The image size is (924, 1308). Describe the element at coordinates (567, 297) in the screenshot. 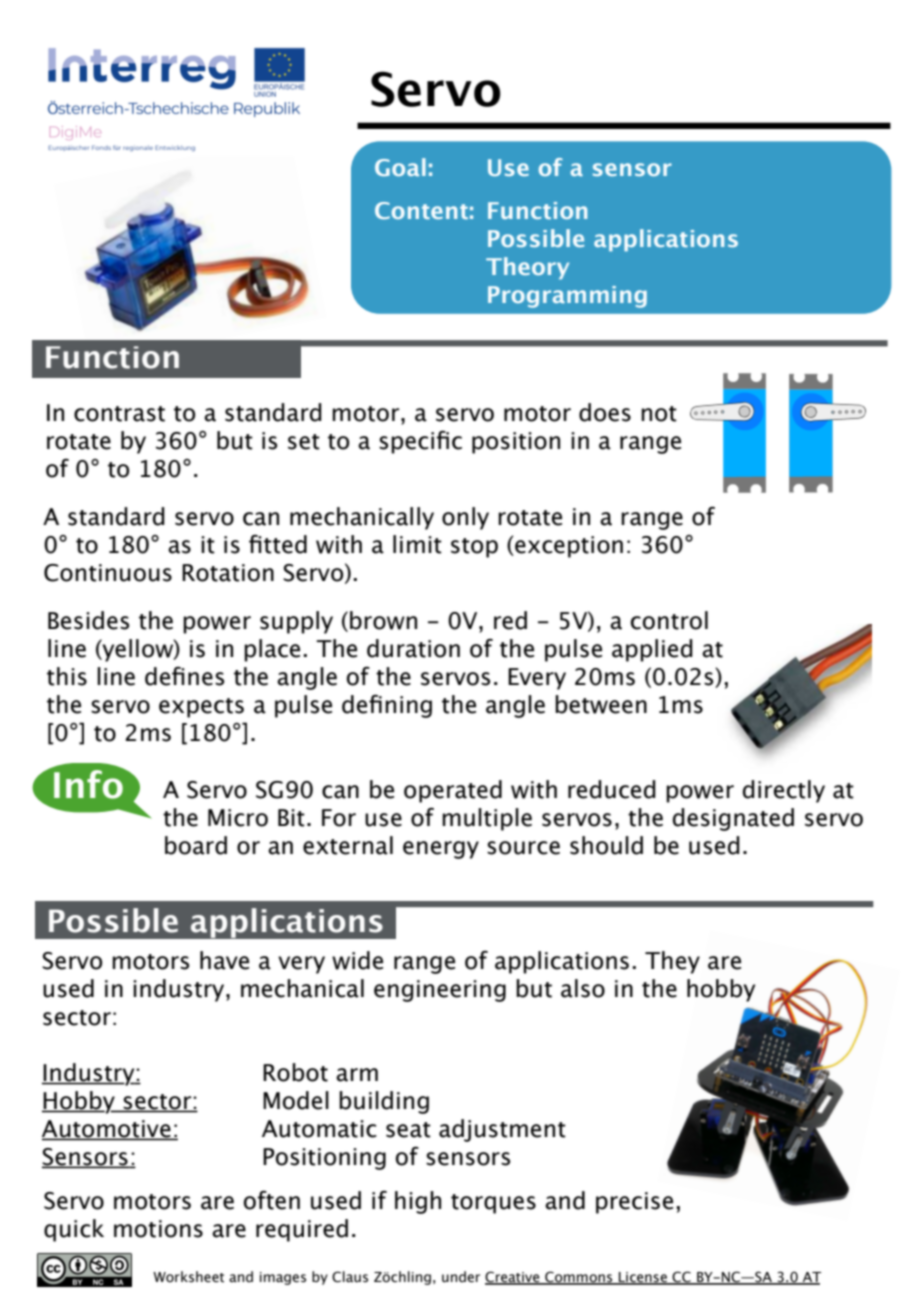

I see `Programming` at that location.
